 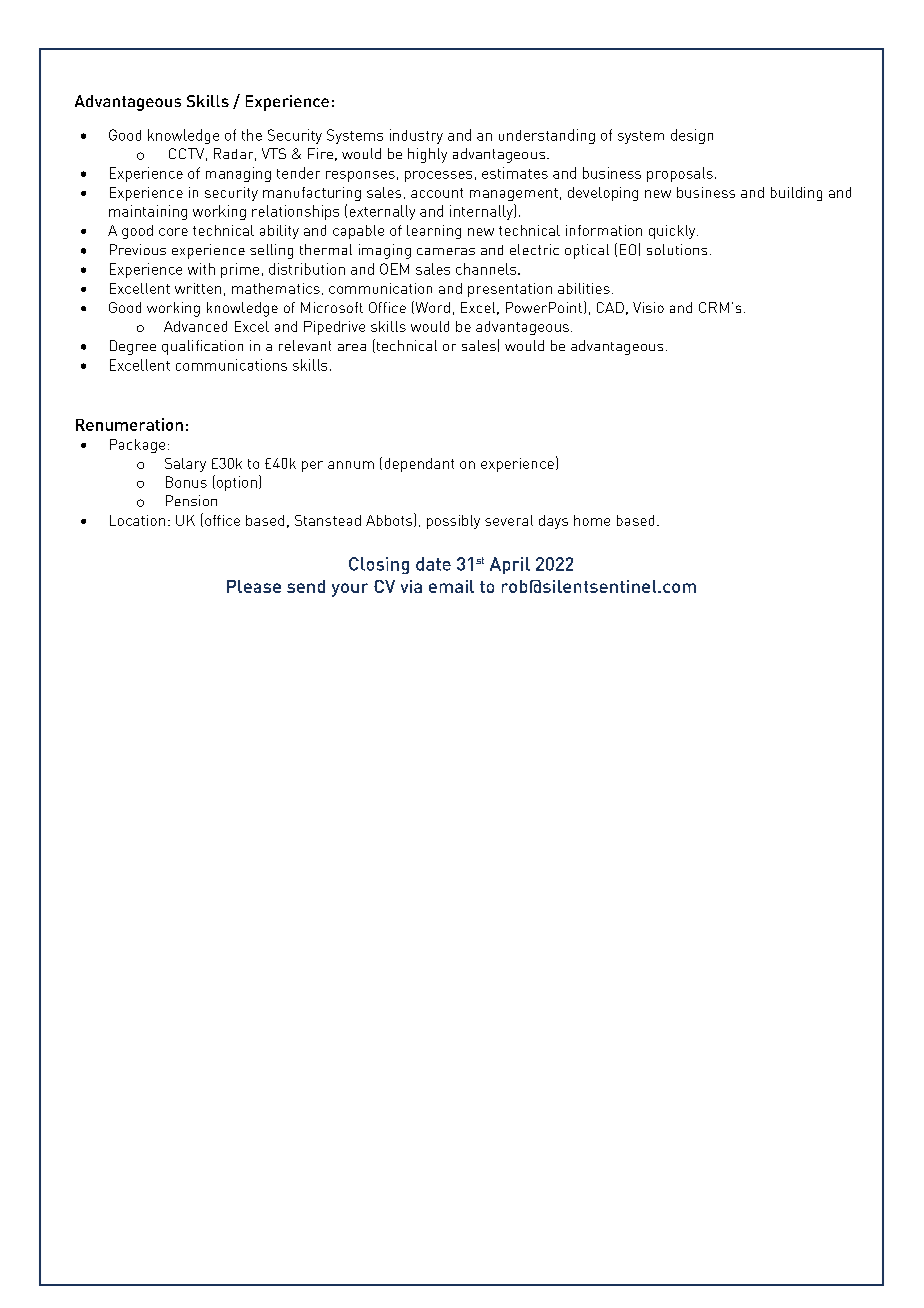 I want to click on VTS, so click(x=274, y=153).
